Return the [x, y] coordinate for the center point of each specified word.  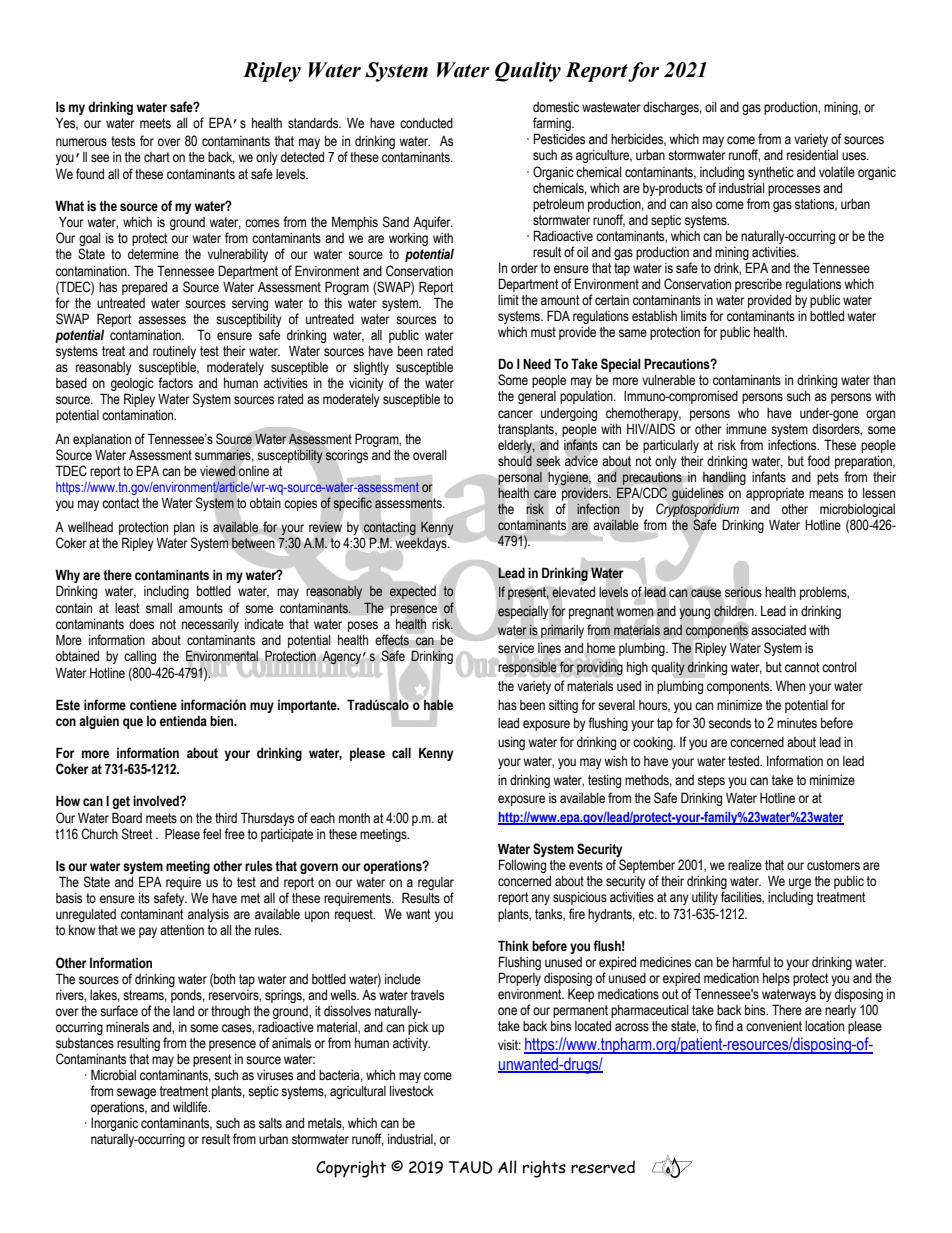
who [748, 413]
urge [800, 883]
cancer [515, 414]
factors [175, 383]
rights [544, 1169]
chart [157, 157]
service [516, 648]
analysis [208, 915]
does [141, 624]
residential [812, 155]
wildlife [191, 1106]
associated [778, 630]
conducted [426, 123]
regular [436, 885]
